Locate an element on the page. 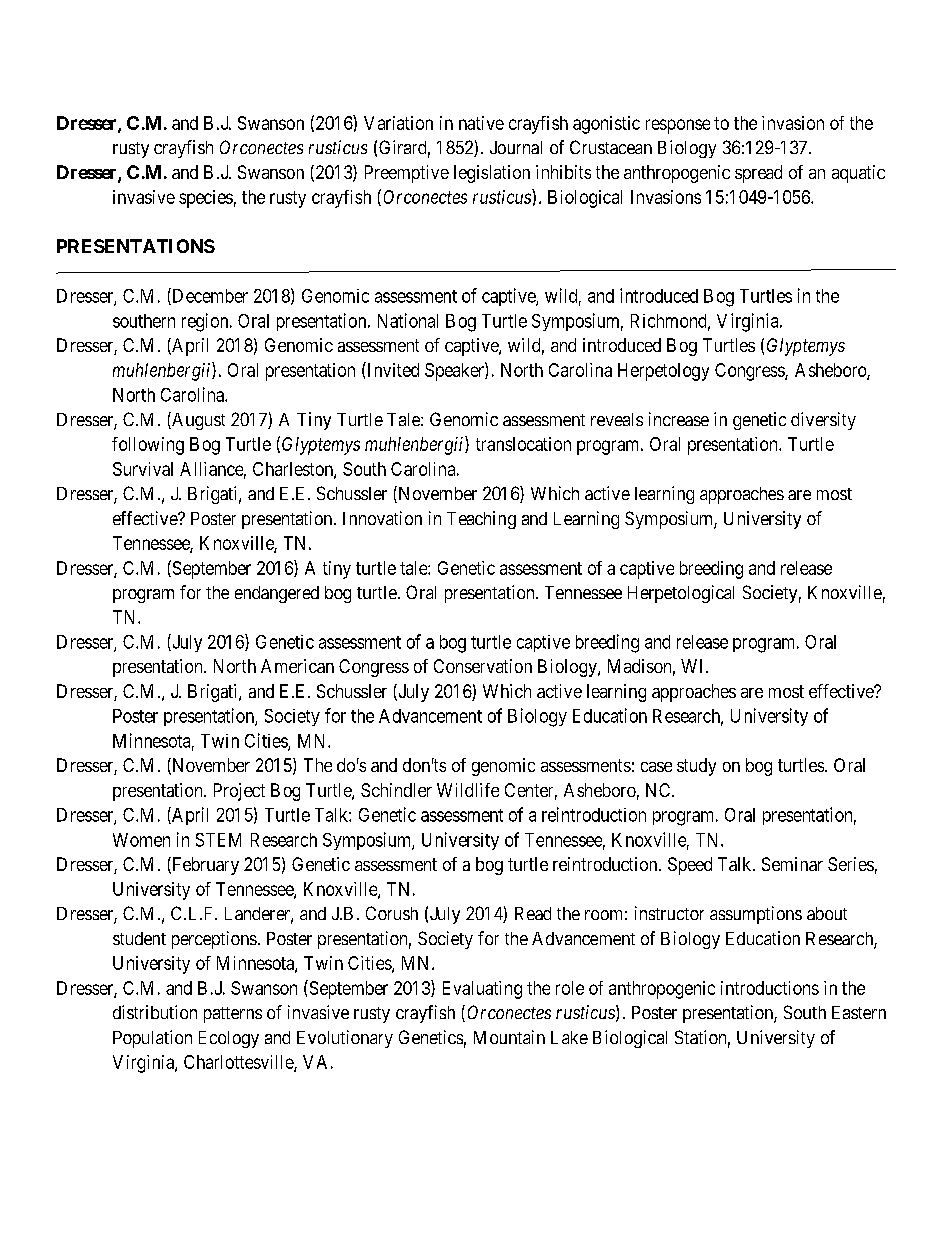  region is located at coordinates (206, 322).
